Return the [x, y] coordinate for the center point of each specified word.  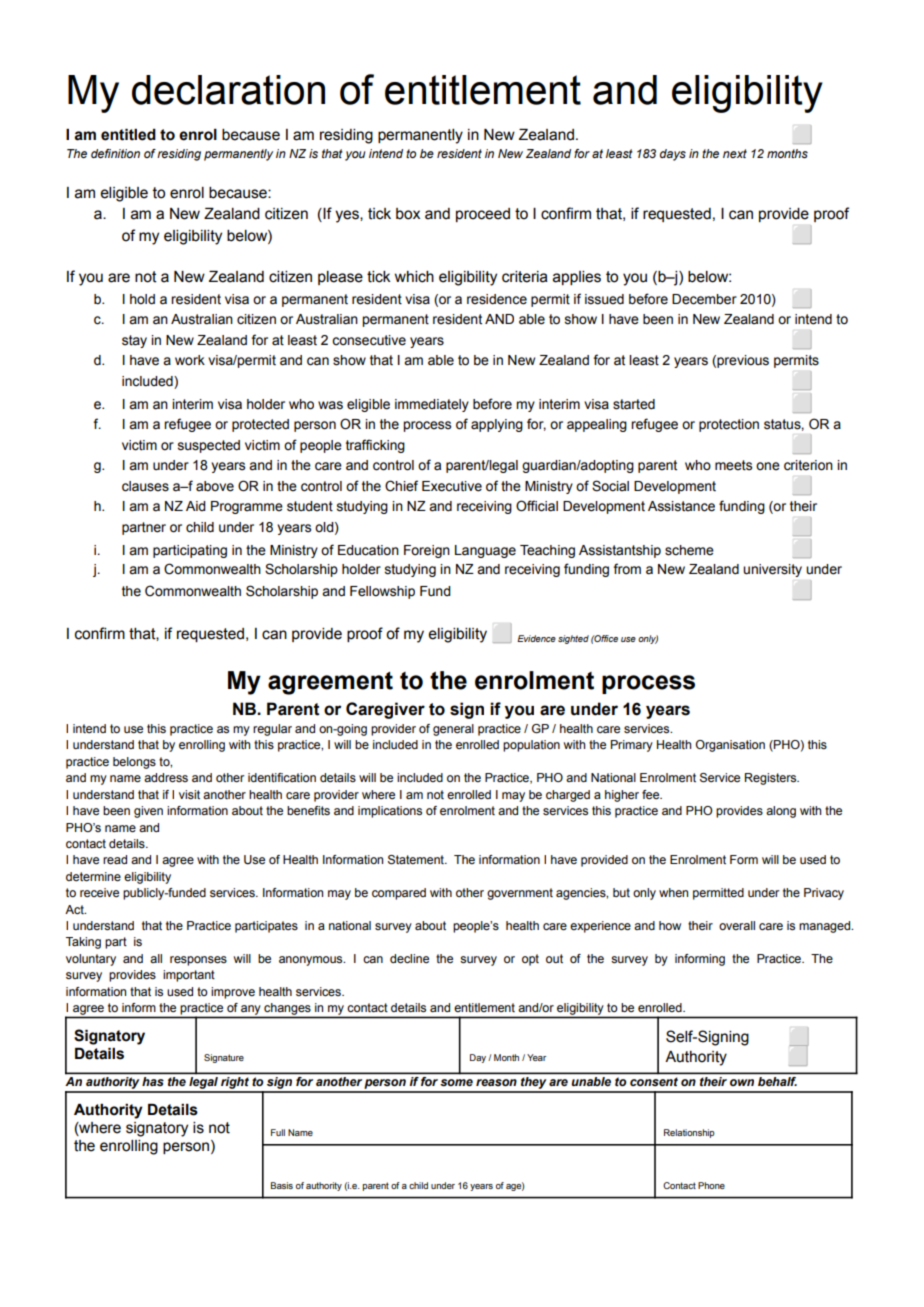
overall [737, 925]
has [153, 1081]
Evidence [536, 638]
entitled [128, 135]
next [735, 153]
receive [99, 892]
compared [399, 894]
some [456, 1082]
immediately [432, 405]
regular [272, 730]
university [772, 570]
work [190, 360]
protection [729, 425]
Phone [711, 1185]
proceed [483, 215]
